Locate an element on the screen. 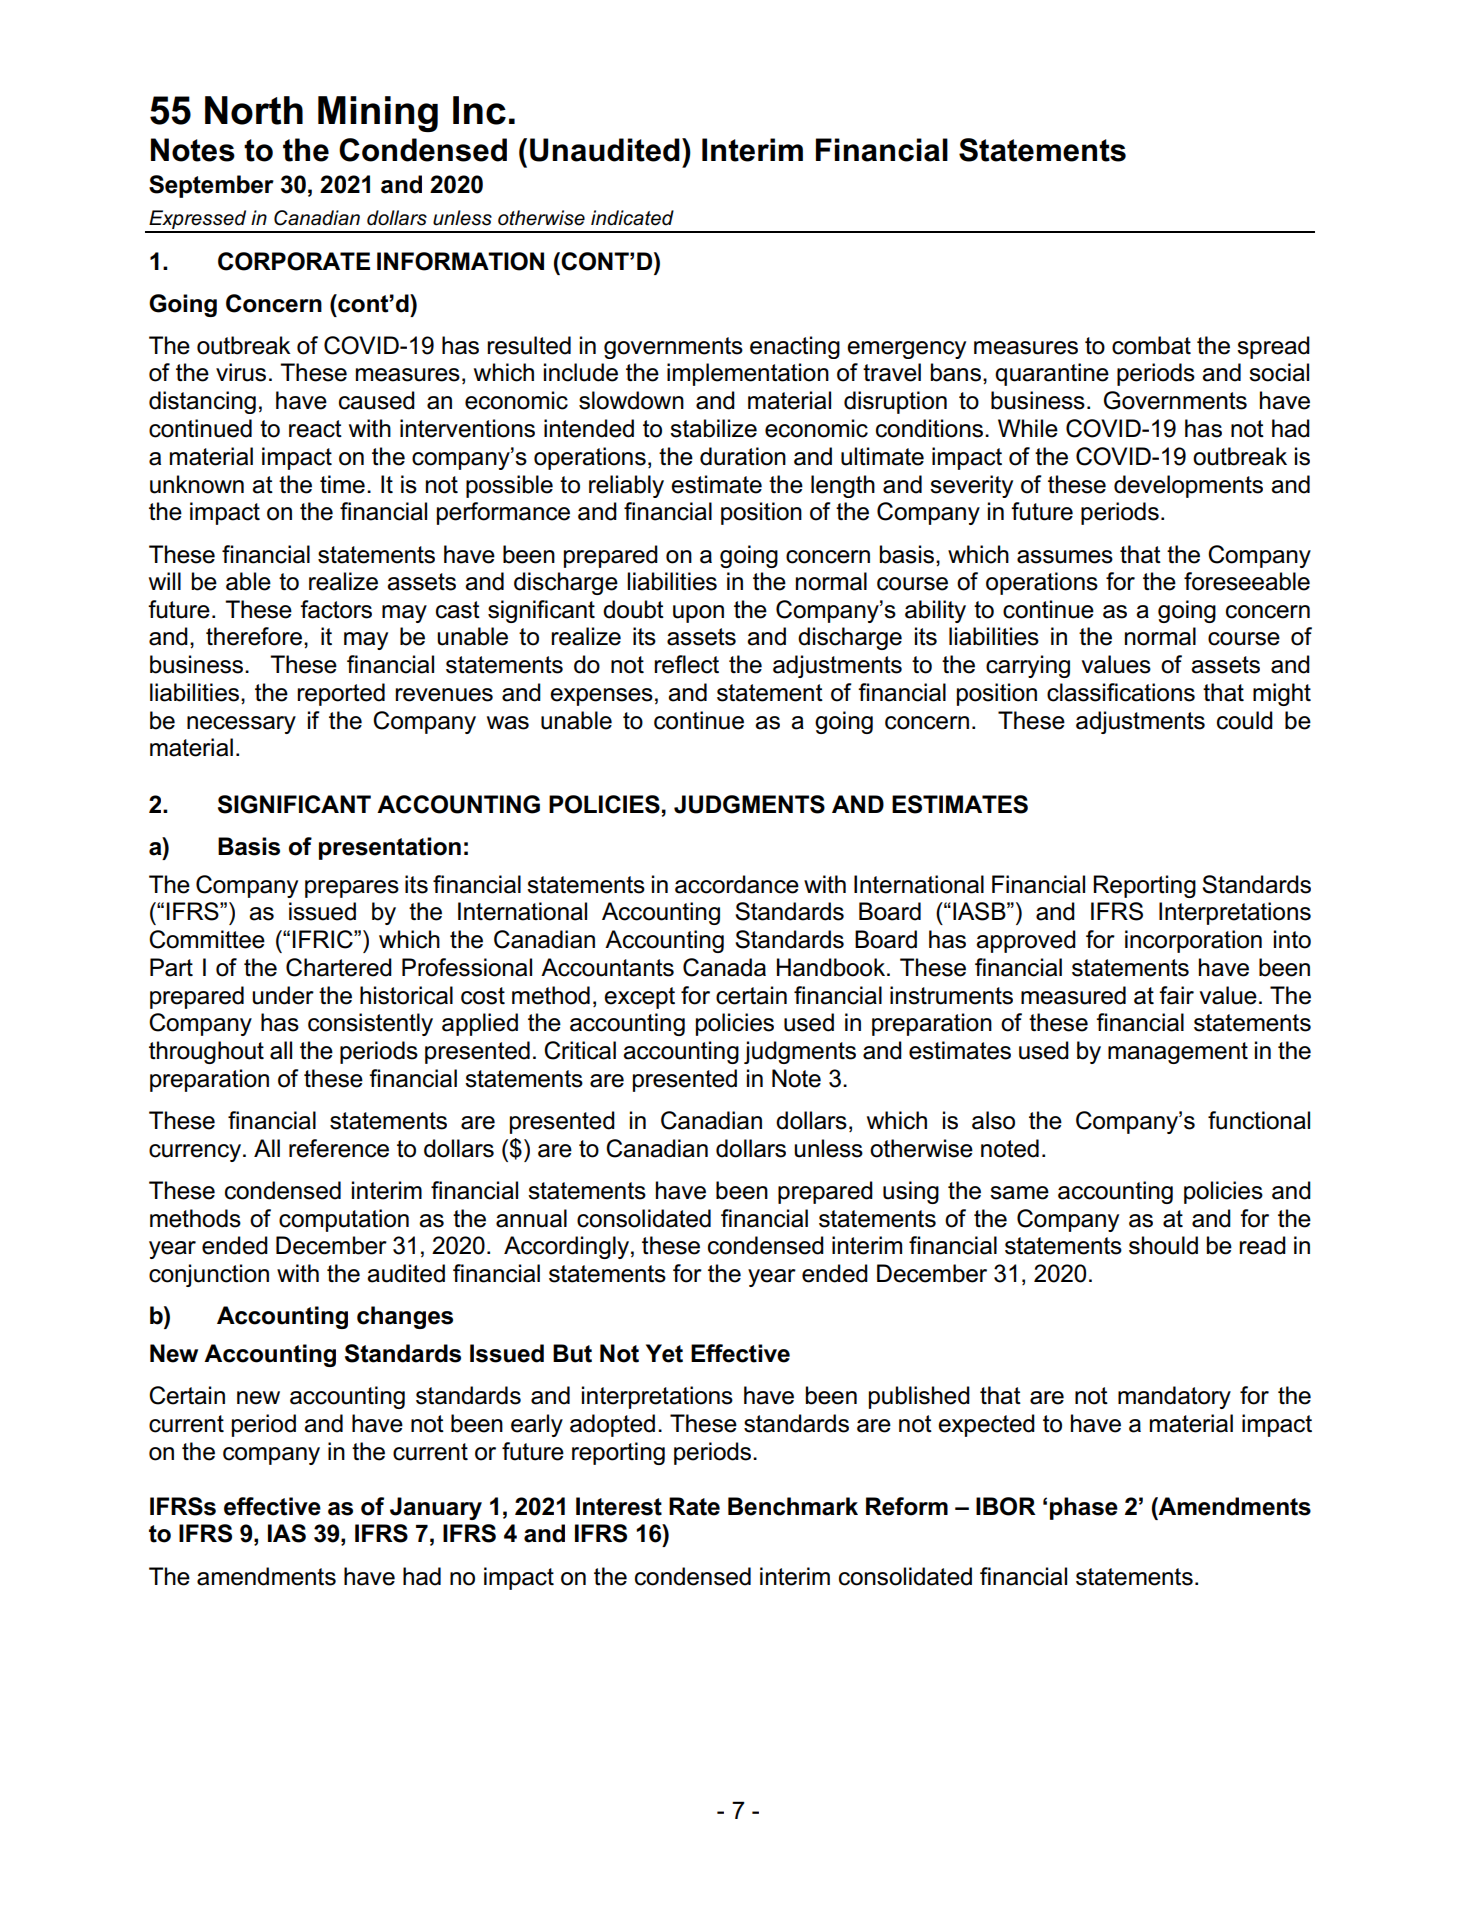  under is located at coordinates (283, 995).
